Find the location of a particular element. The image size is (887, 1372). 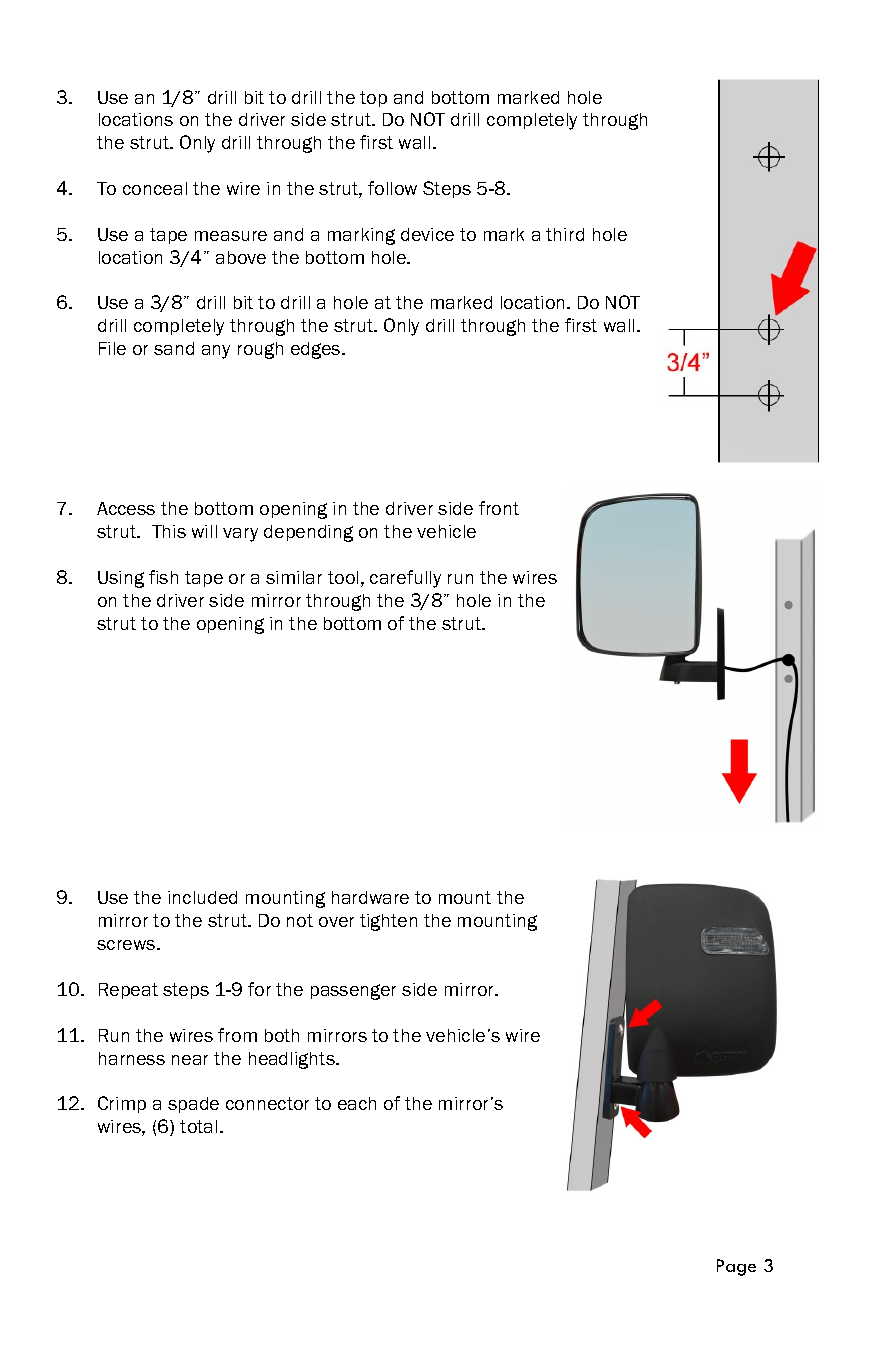

total is located at coordinates (198, 1126).
